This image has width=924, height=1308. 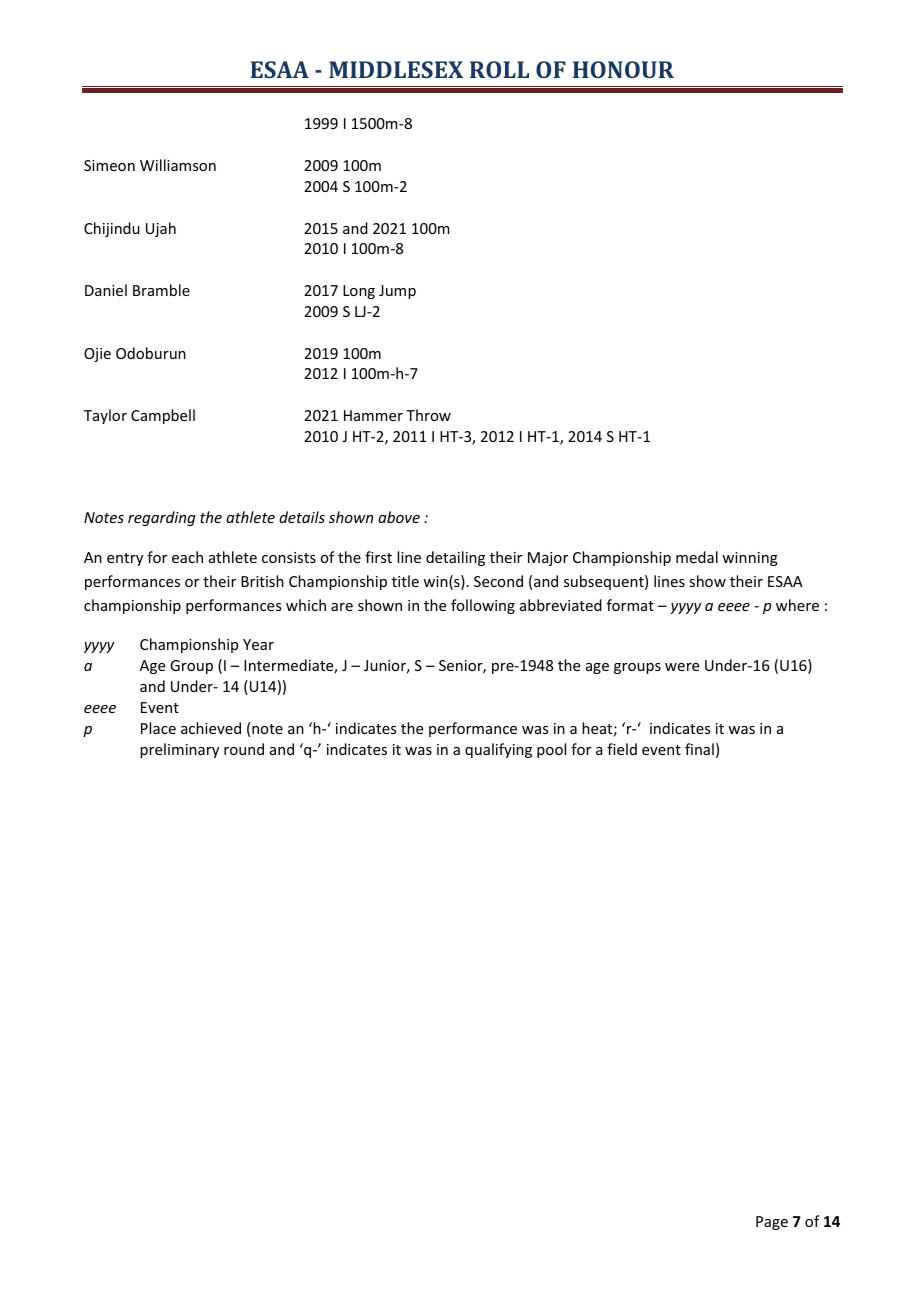 What do you see at coordinates (244, 749) in the image?
I see `round` at bounding box center [244, 749].
